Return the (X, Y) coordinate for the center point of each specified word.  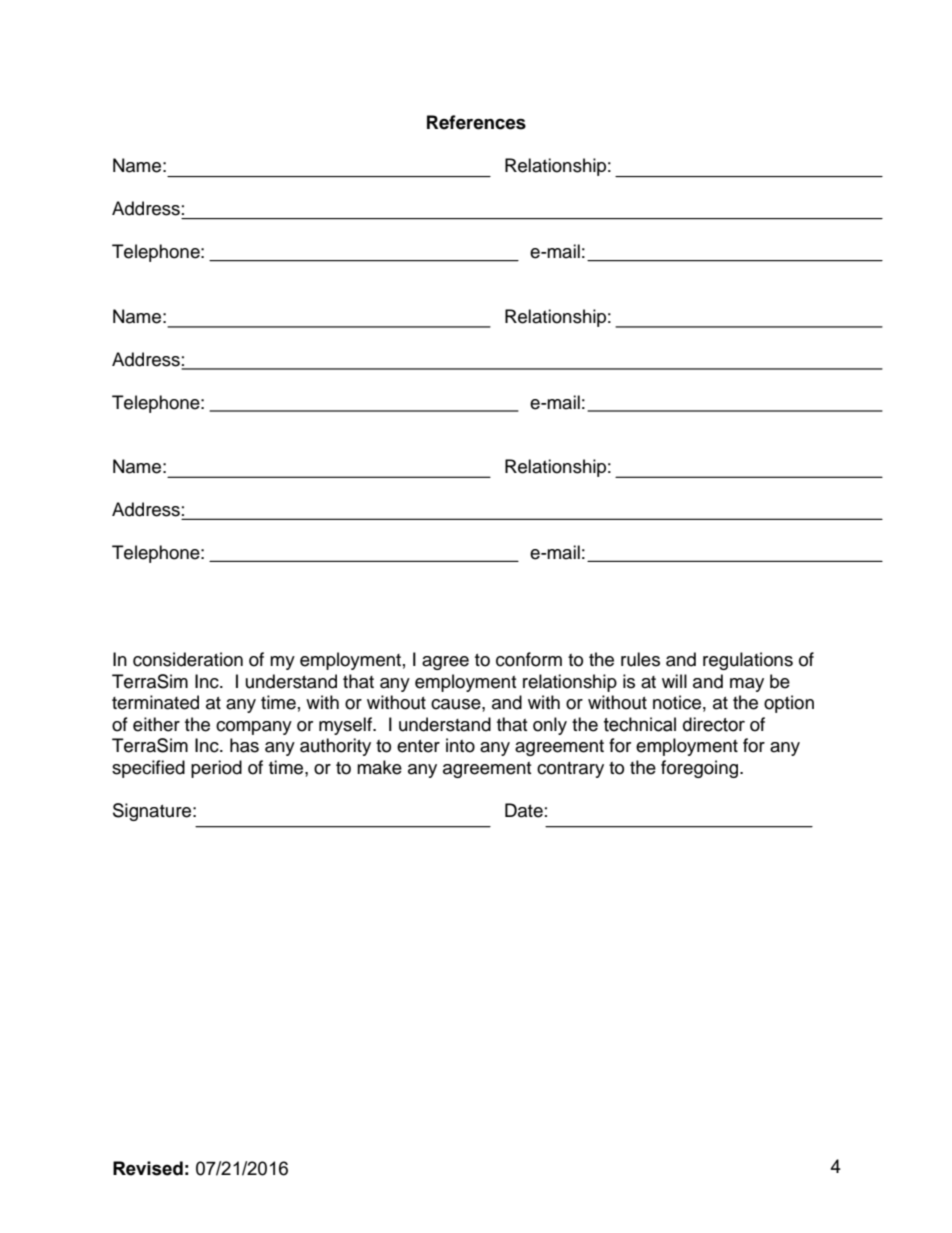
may (747, 685)
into (460, 745)
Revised (148, 1168)
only (550, 726)
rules (640, 659)
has (244, 745)
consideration (188, 659)
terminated (155, 702)
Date (524, 810)
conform (529, 659)
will (674, 681)
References (476, 122)
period (216, 769)
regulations (748, 661)
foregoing (701, 769)
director (714, 724)
